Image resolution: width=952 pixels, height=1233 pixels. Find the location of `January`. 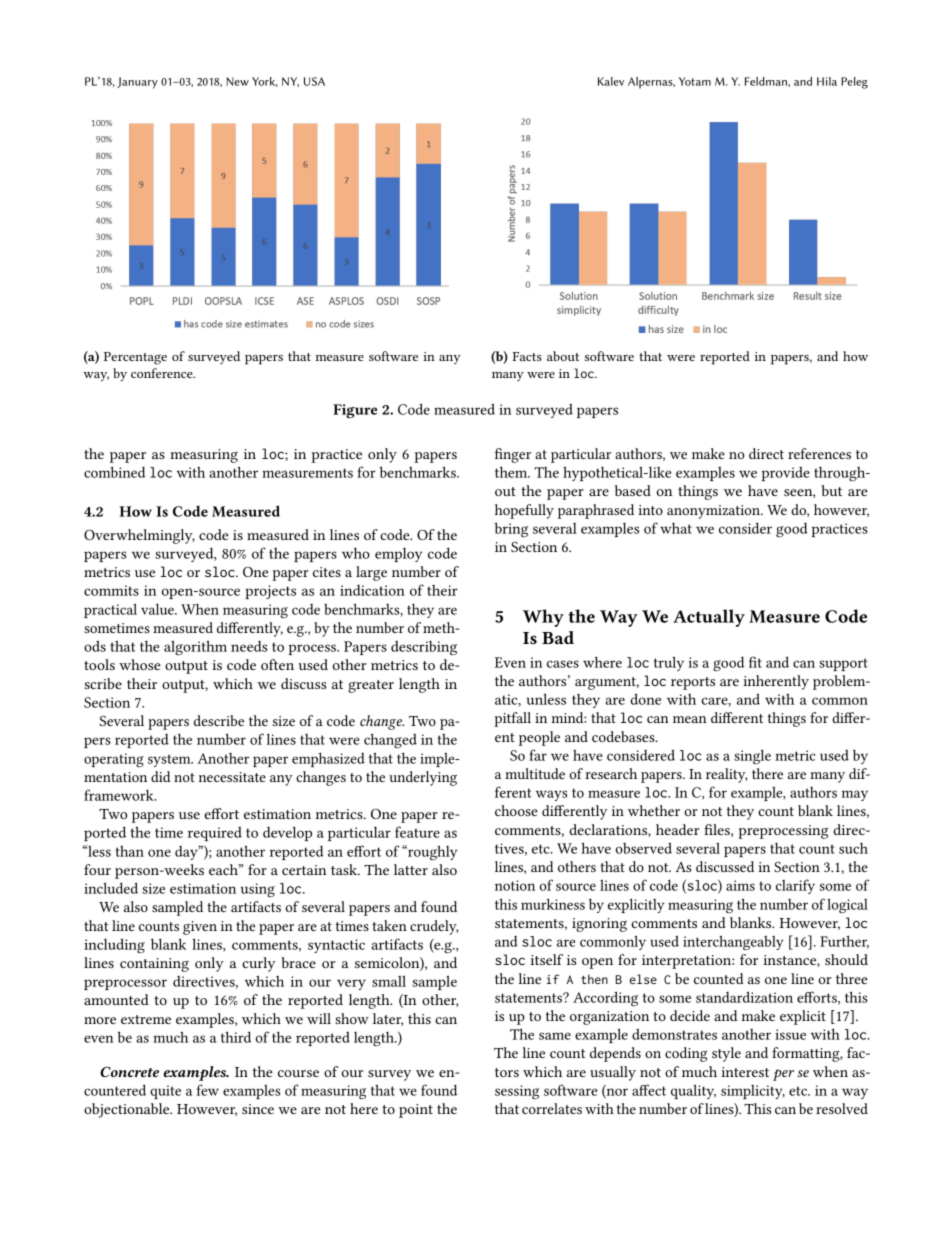

January is located at coordinates (137, 83).
